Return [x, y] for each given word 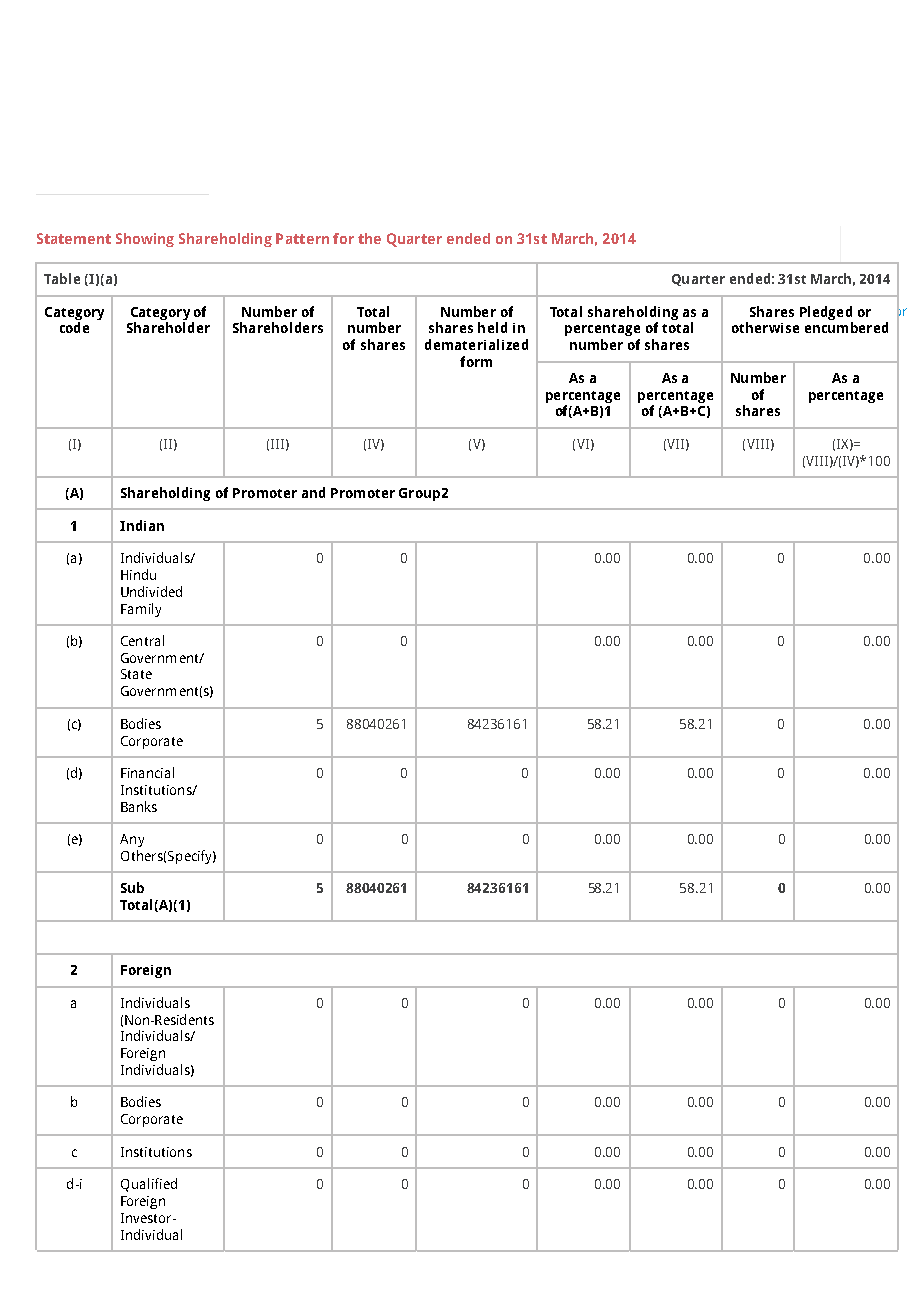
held [492, 327]
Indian [142, 525]
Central [142, 640]
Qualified [149, 1185]
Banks [139, 806]
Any [132, 840]
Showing [145, 240]
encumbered [846, 327]
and [313, 492]
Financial [147, 772]
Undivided [151, 591]
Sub [132, 887]
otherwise [765, 327]
